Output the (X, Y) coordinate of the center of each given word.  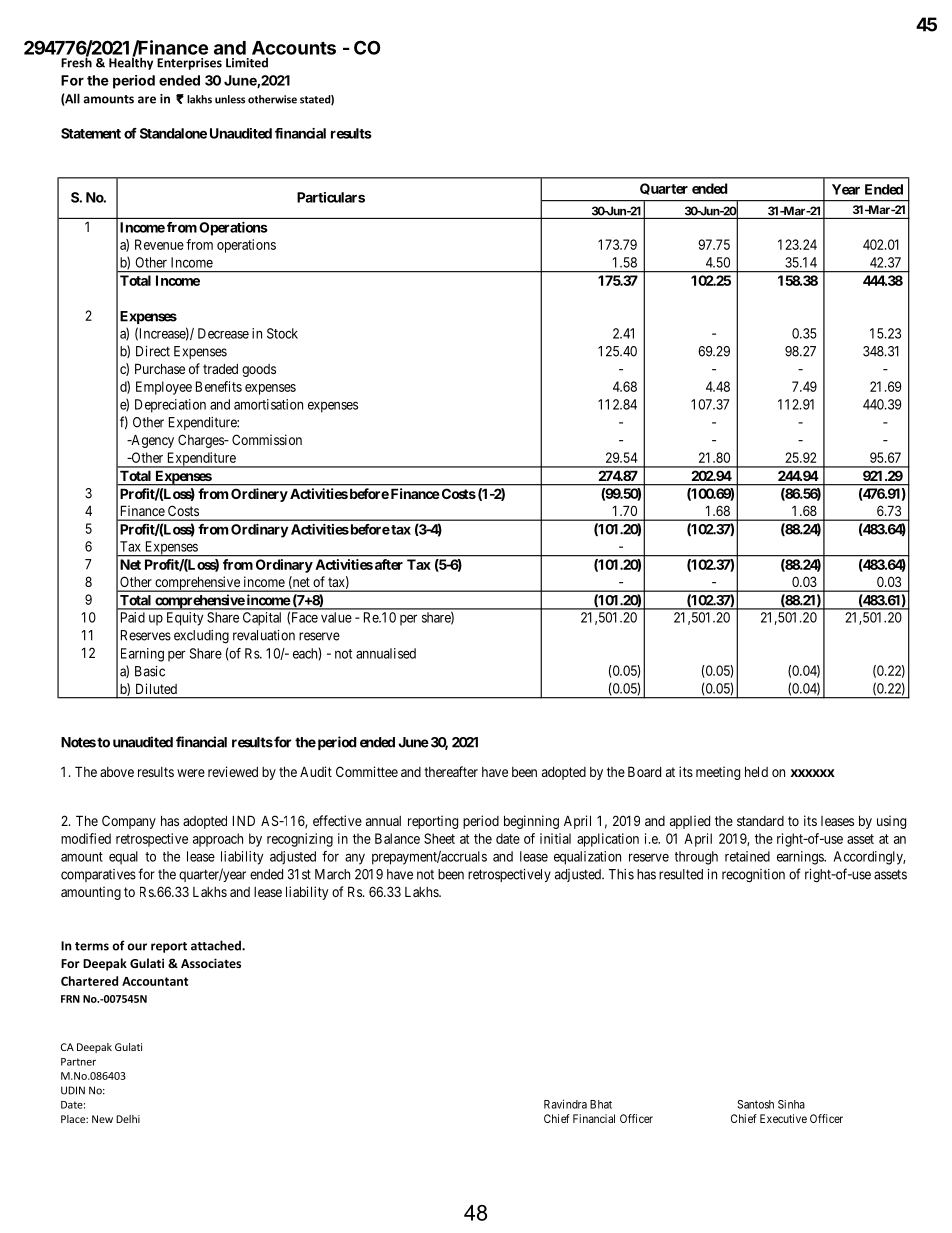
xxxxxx (813, 773)
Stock (282, 333)
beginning (531, 822)
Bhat (601, 1104)
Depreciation (170, 406)
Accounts (294, 48)
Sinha (791, 1104)
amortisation (268, 404)
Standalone (173, 133)
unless (230, 99)
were (191, 773)
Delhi (128, 1119)
